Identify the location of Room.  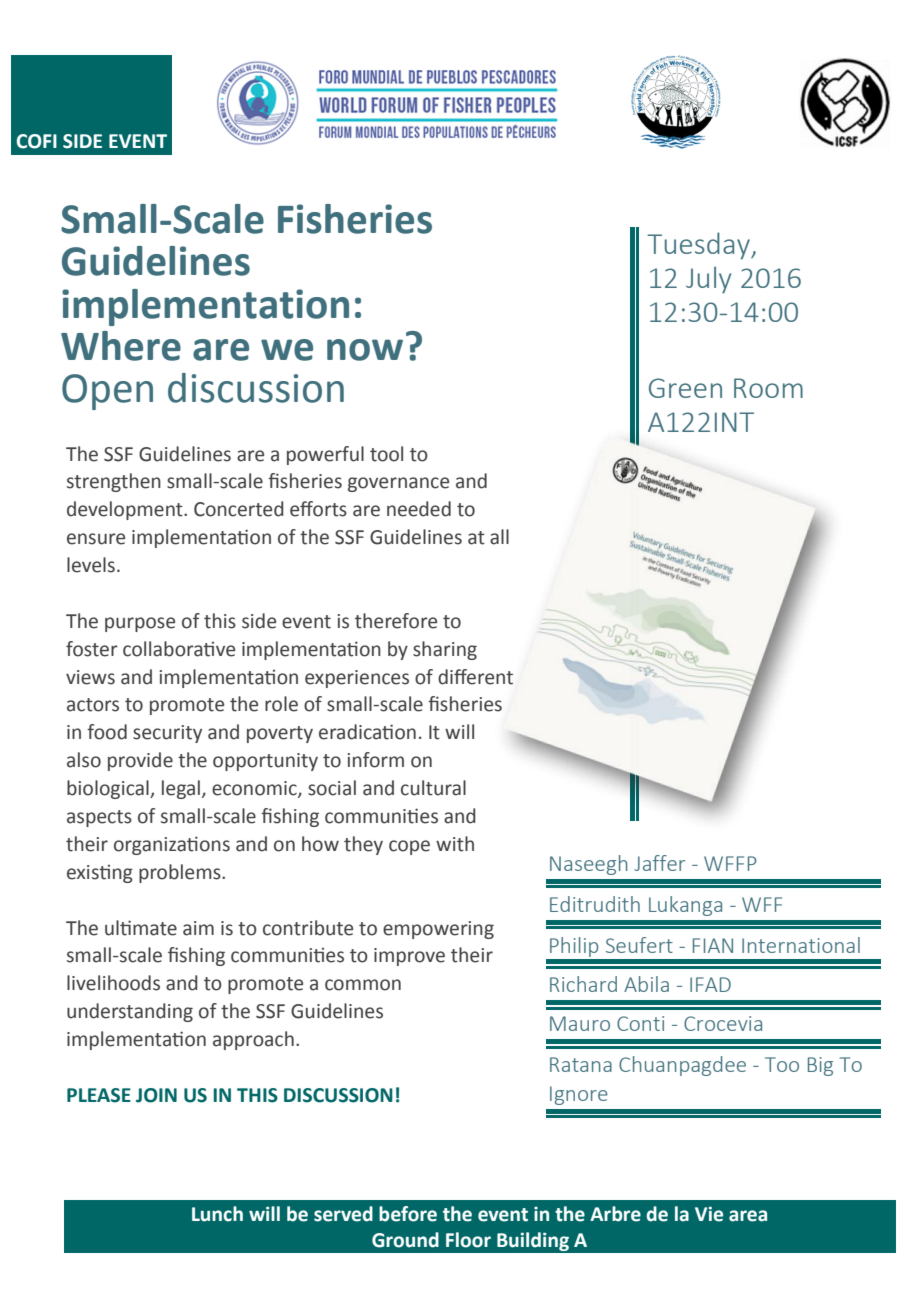
(768, 388).
